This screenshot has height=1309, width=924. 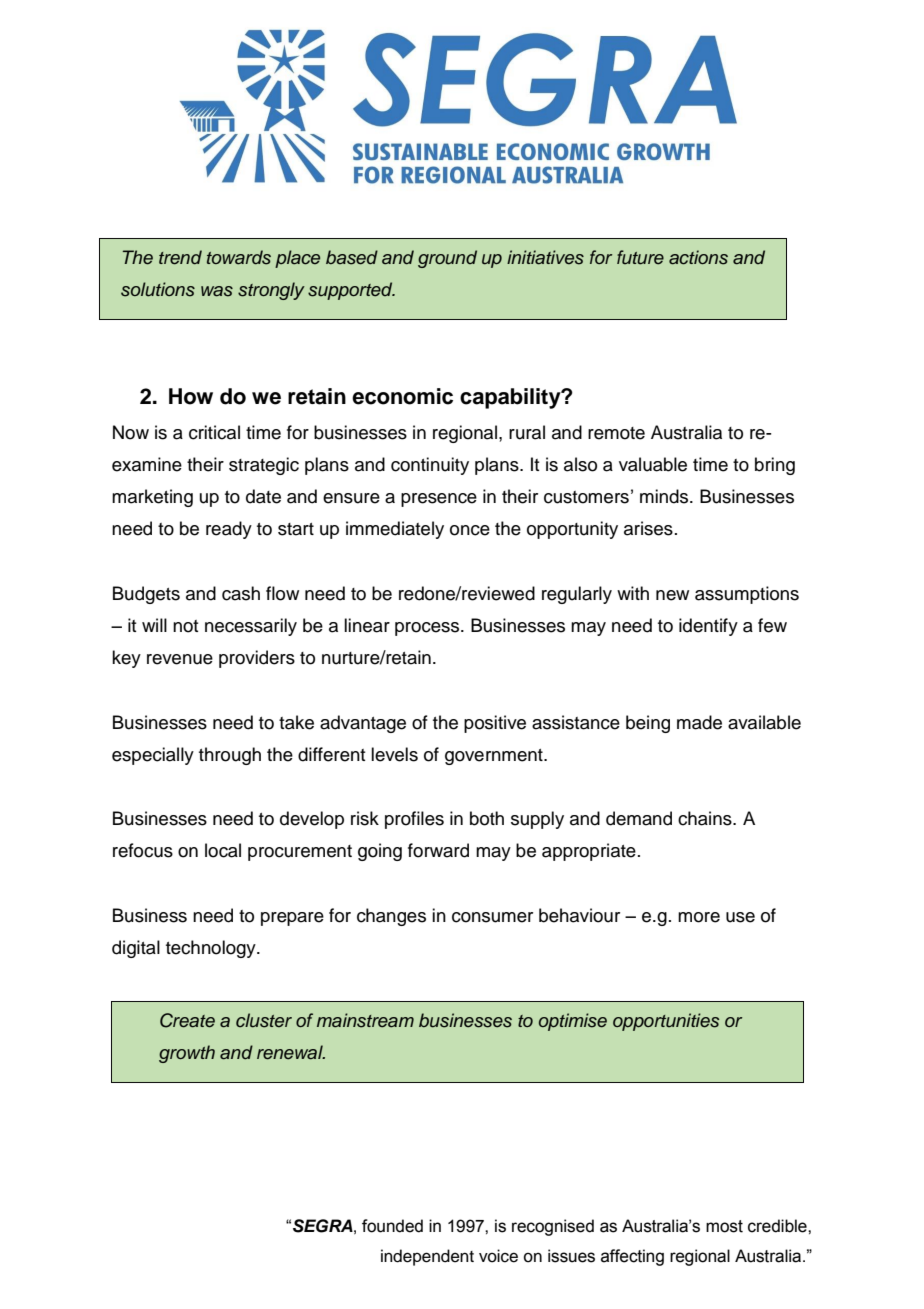 What do you see at coordinates (241, 593) in the screenshot?
I see `cash` at bounding box center [241, 593].
